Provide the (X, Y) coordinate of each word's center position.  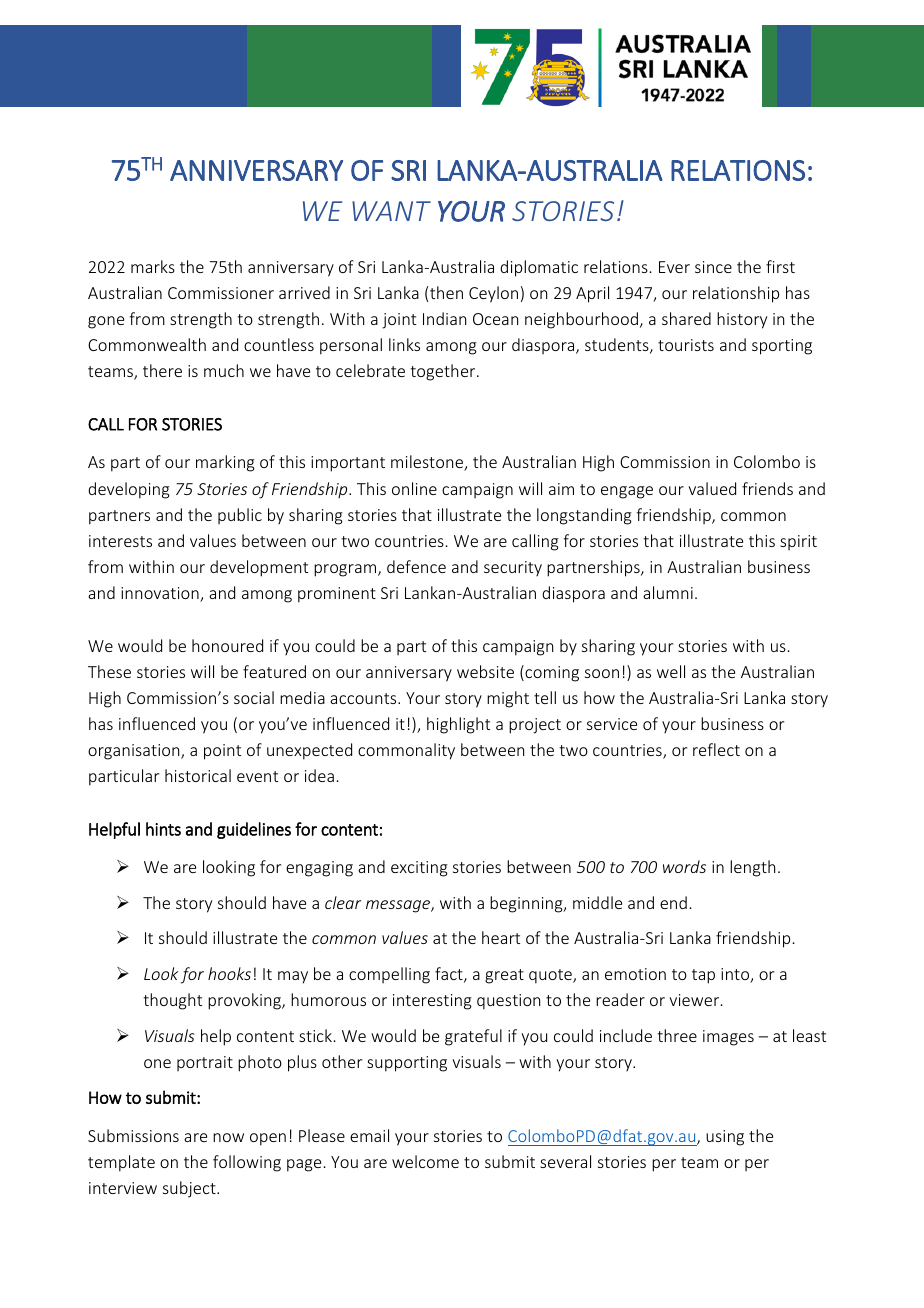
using (725, 1138)
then (446, 292)
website (485, 671)
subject (190, 1189)
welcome (425, 1161)
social (254, 697)
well (671, 671)
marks (153, 266)
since (713, 267)
